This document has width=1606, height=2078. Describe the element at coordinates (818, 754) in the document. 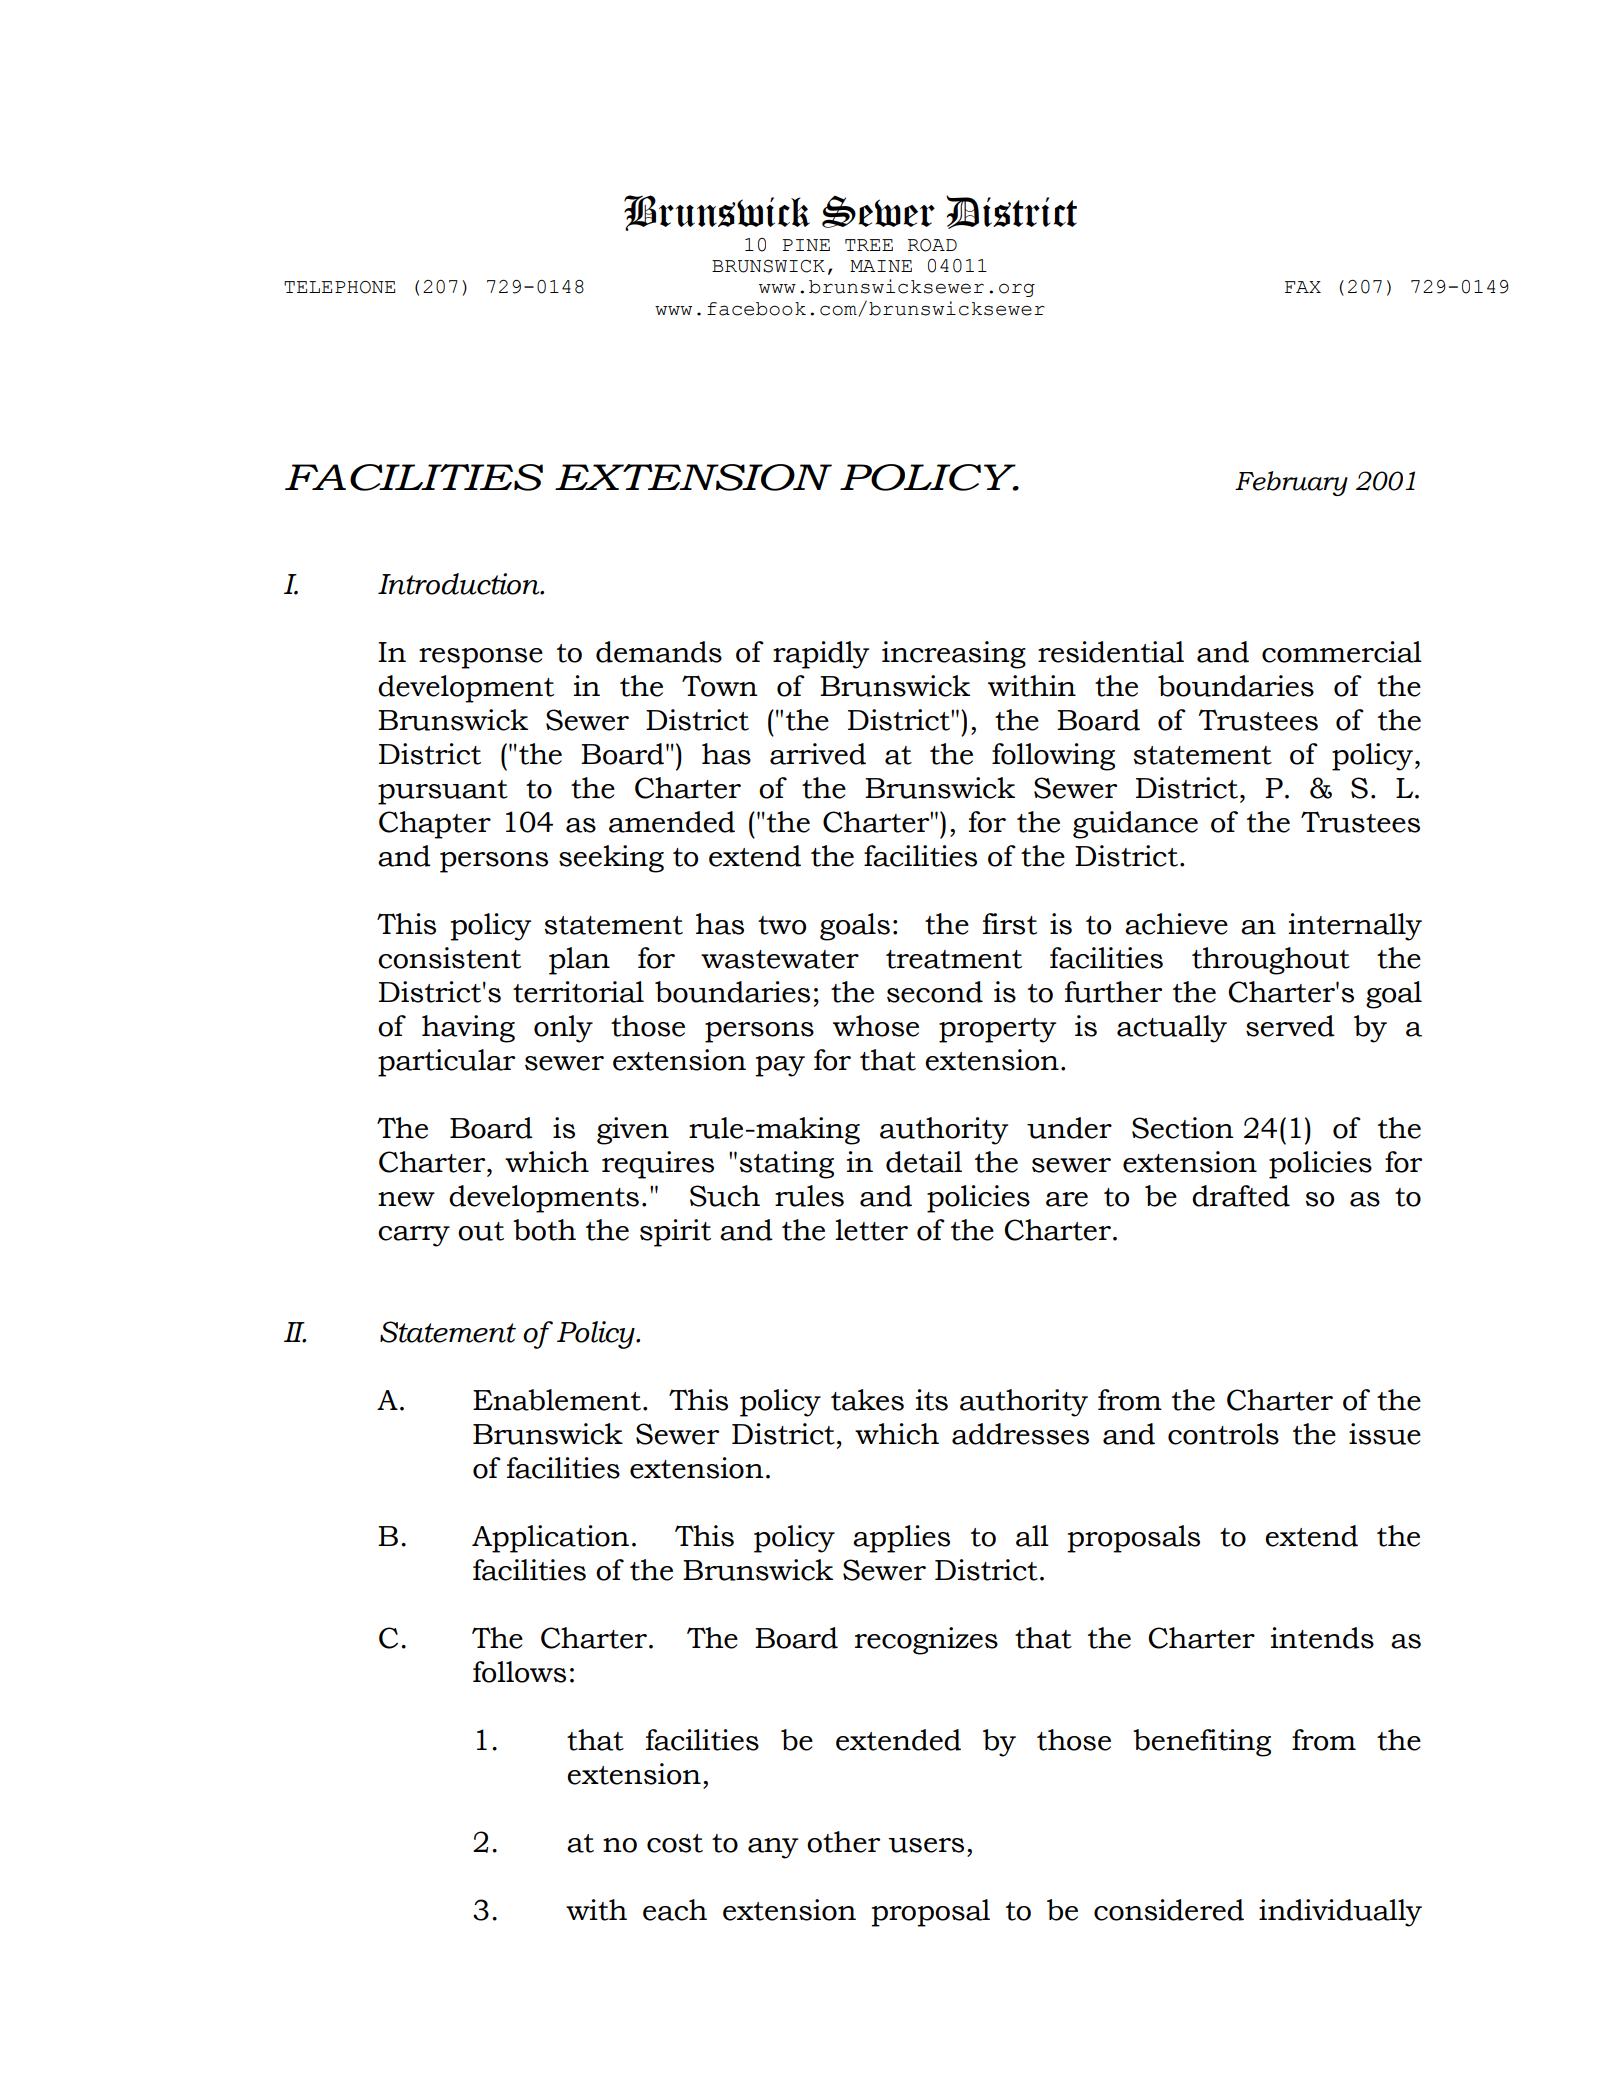

I see `arrived` at that location.
